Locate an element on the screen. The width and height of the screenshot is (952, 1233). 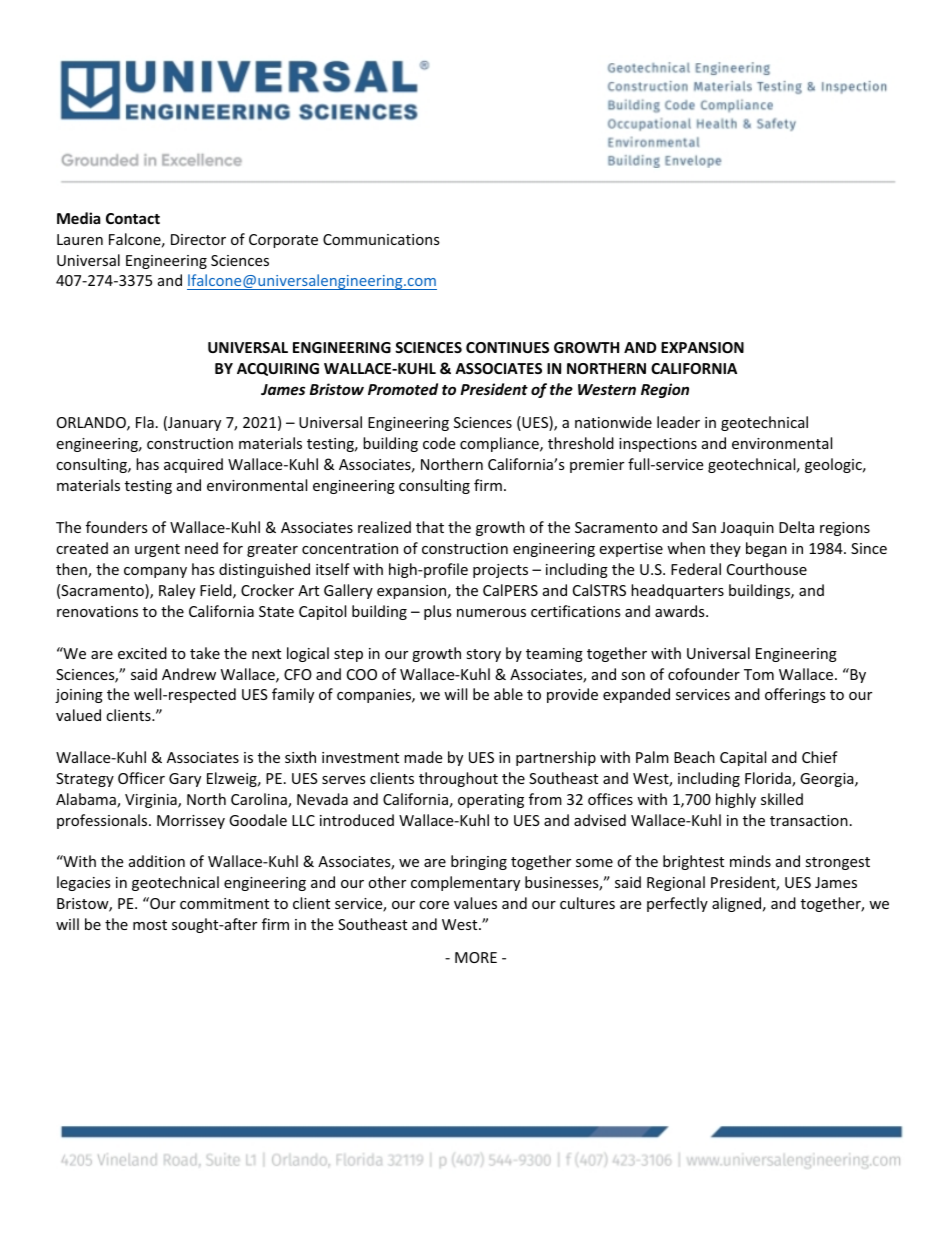
CONTINUES is located at coordinates (507, 347).
